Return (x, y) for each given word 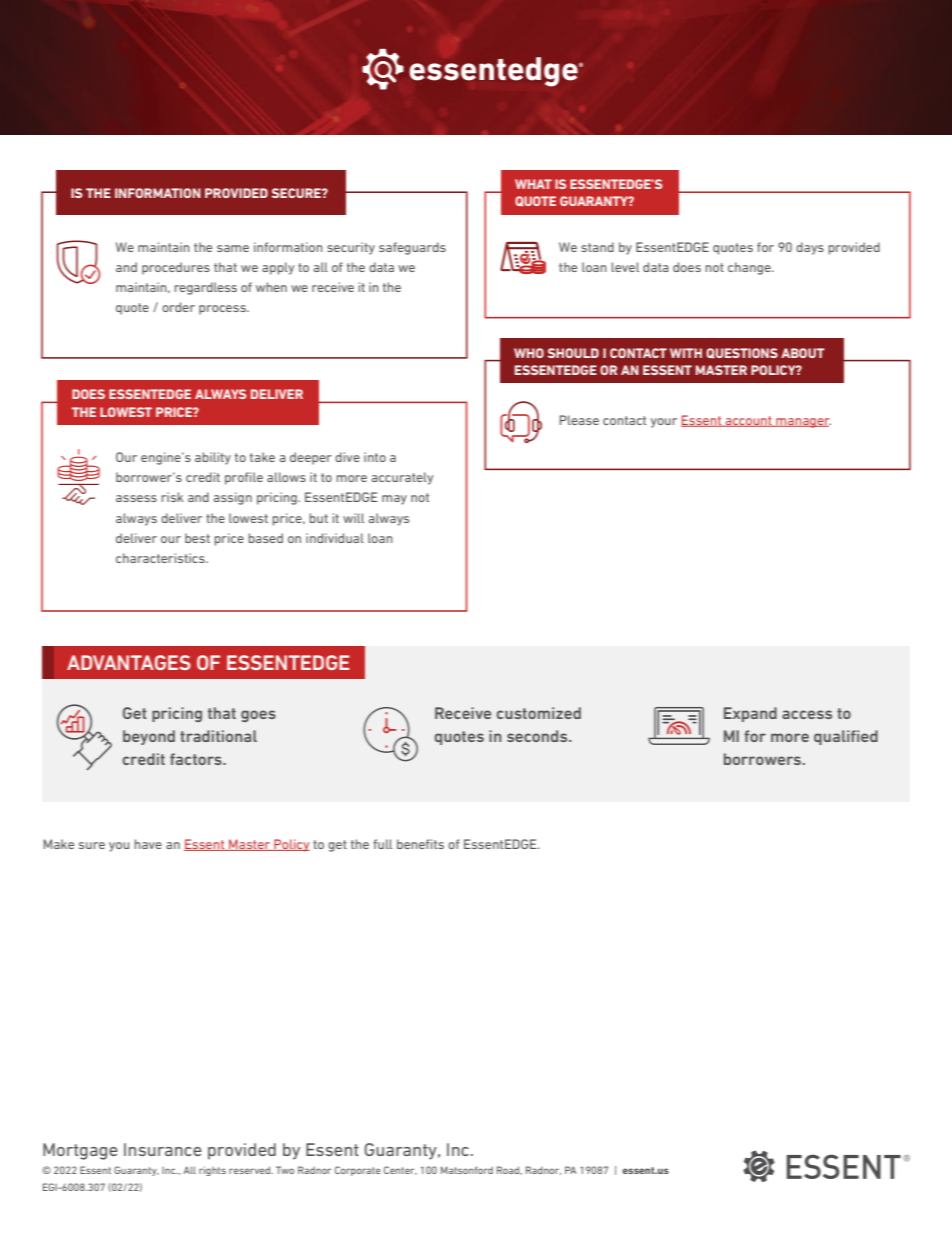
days (810, 248)
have (148, 844)
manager (802, 423)
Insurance (163, 1149)
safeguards (412, 248)
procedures (176, 268)
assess (136, 498)
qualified (846, 737)
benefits (420, 844)
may (394, 500)
